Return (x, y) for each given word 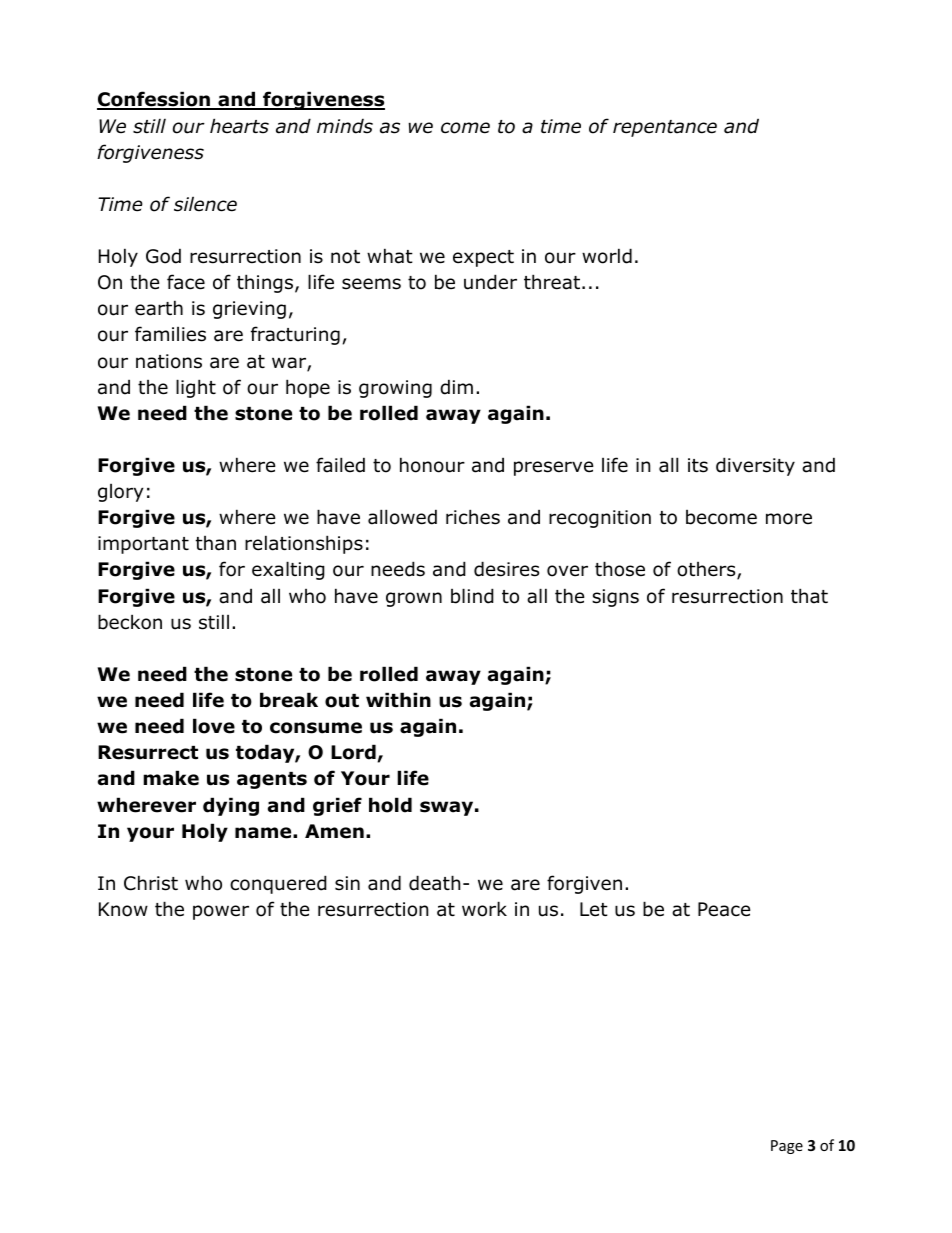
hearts (239, 126)
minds (345, 126)
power (221, 912)
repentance (665, 128)
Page (787, 1147)
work (484, 909)
